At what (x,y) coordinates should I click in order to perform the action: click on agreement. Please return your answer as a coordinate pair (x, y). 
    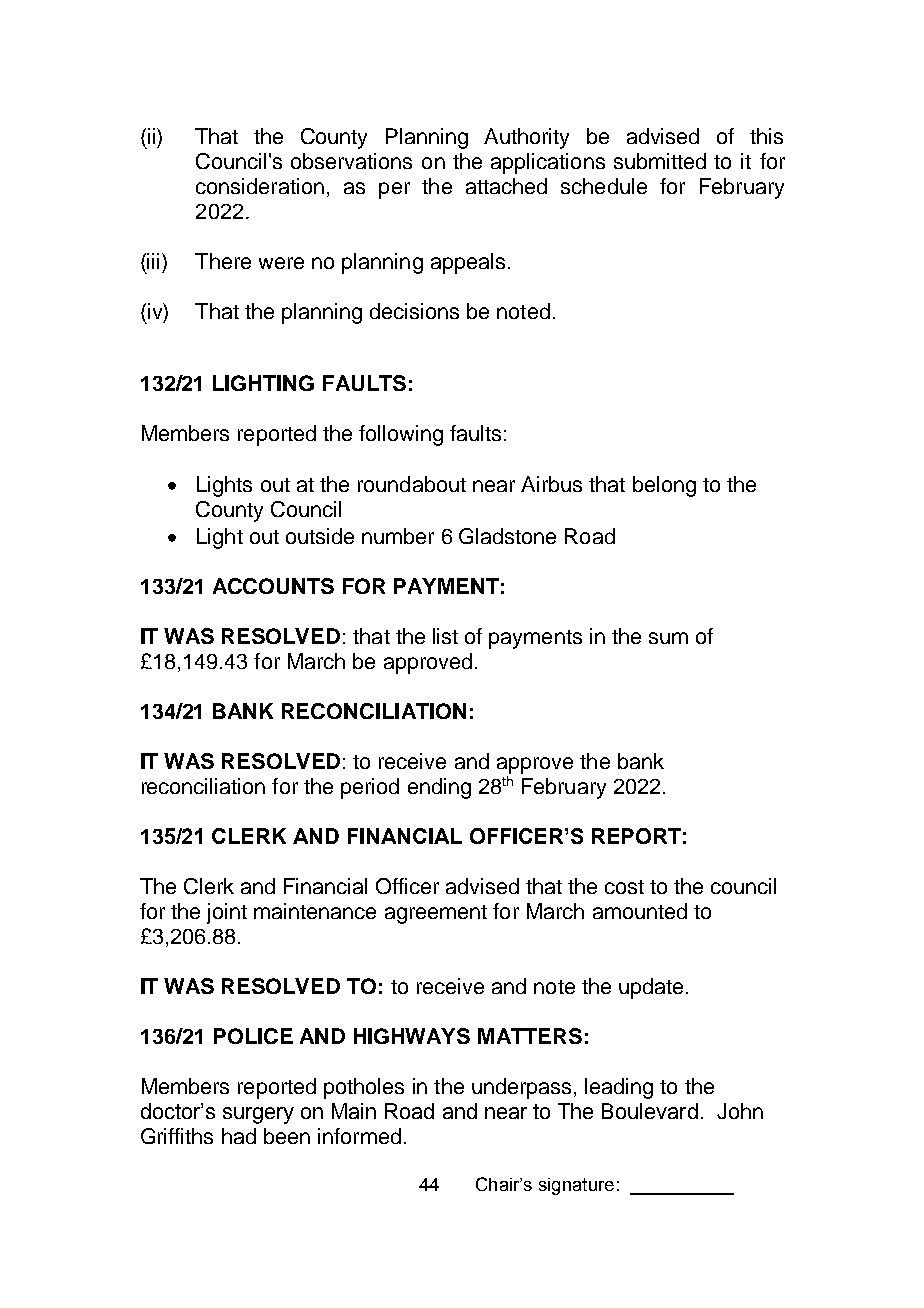
    Looking at the image, I should click on (436, 914).
